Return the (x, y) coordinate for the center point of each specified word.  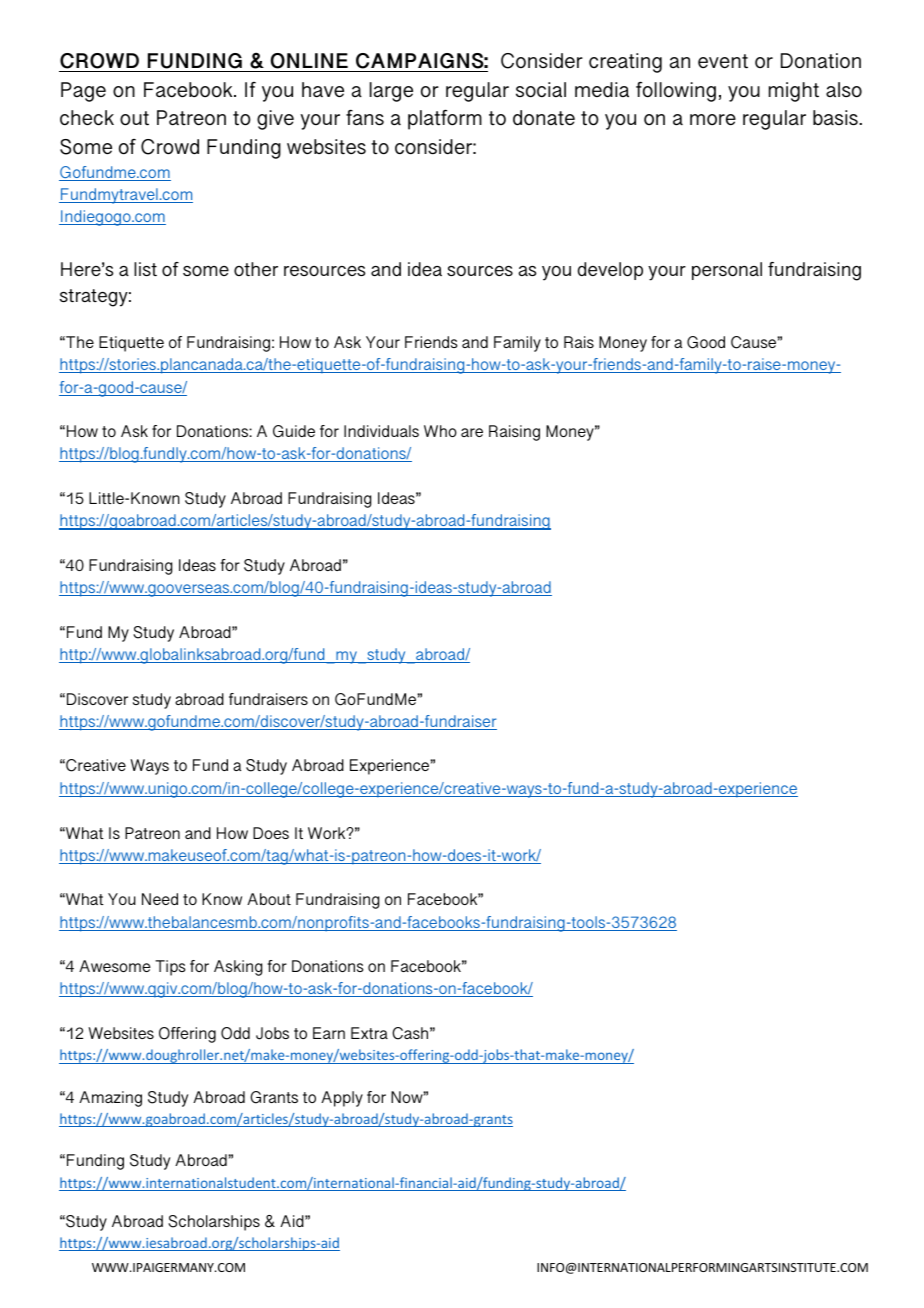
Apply (342, 1099)
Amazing (110, 1099)
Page (83, 92)
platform (445, 119)
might (794, 92)
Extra (369, 1033)
